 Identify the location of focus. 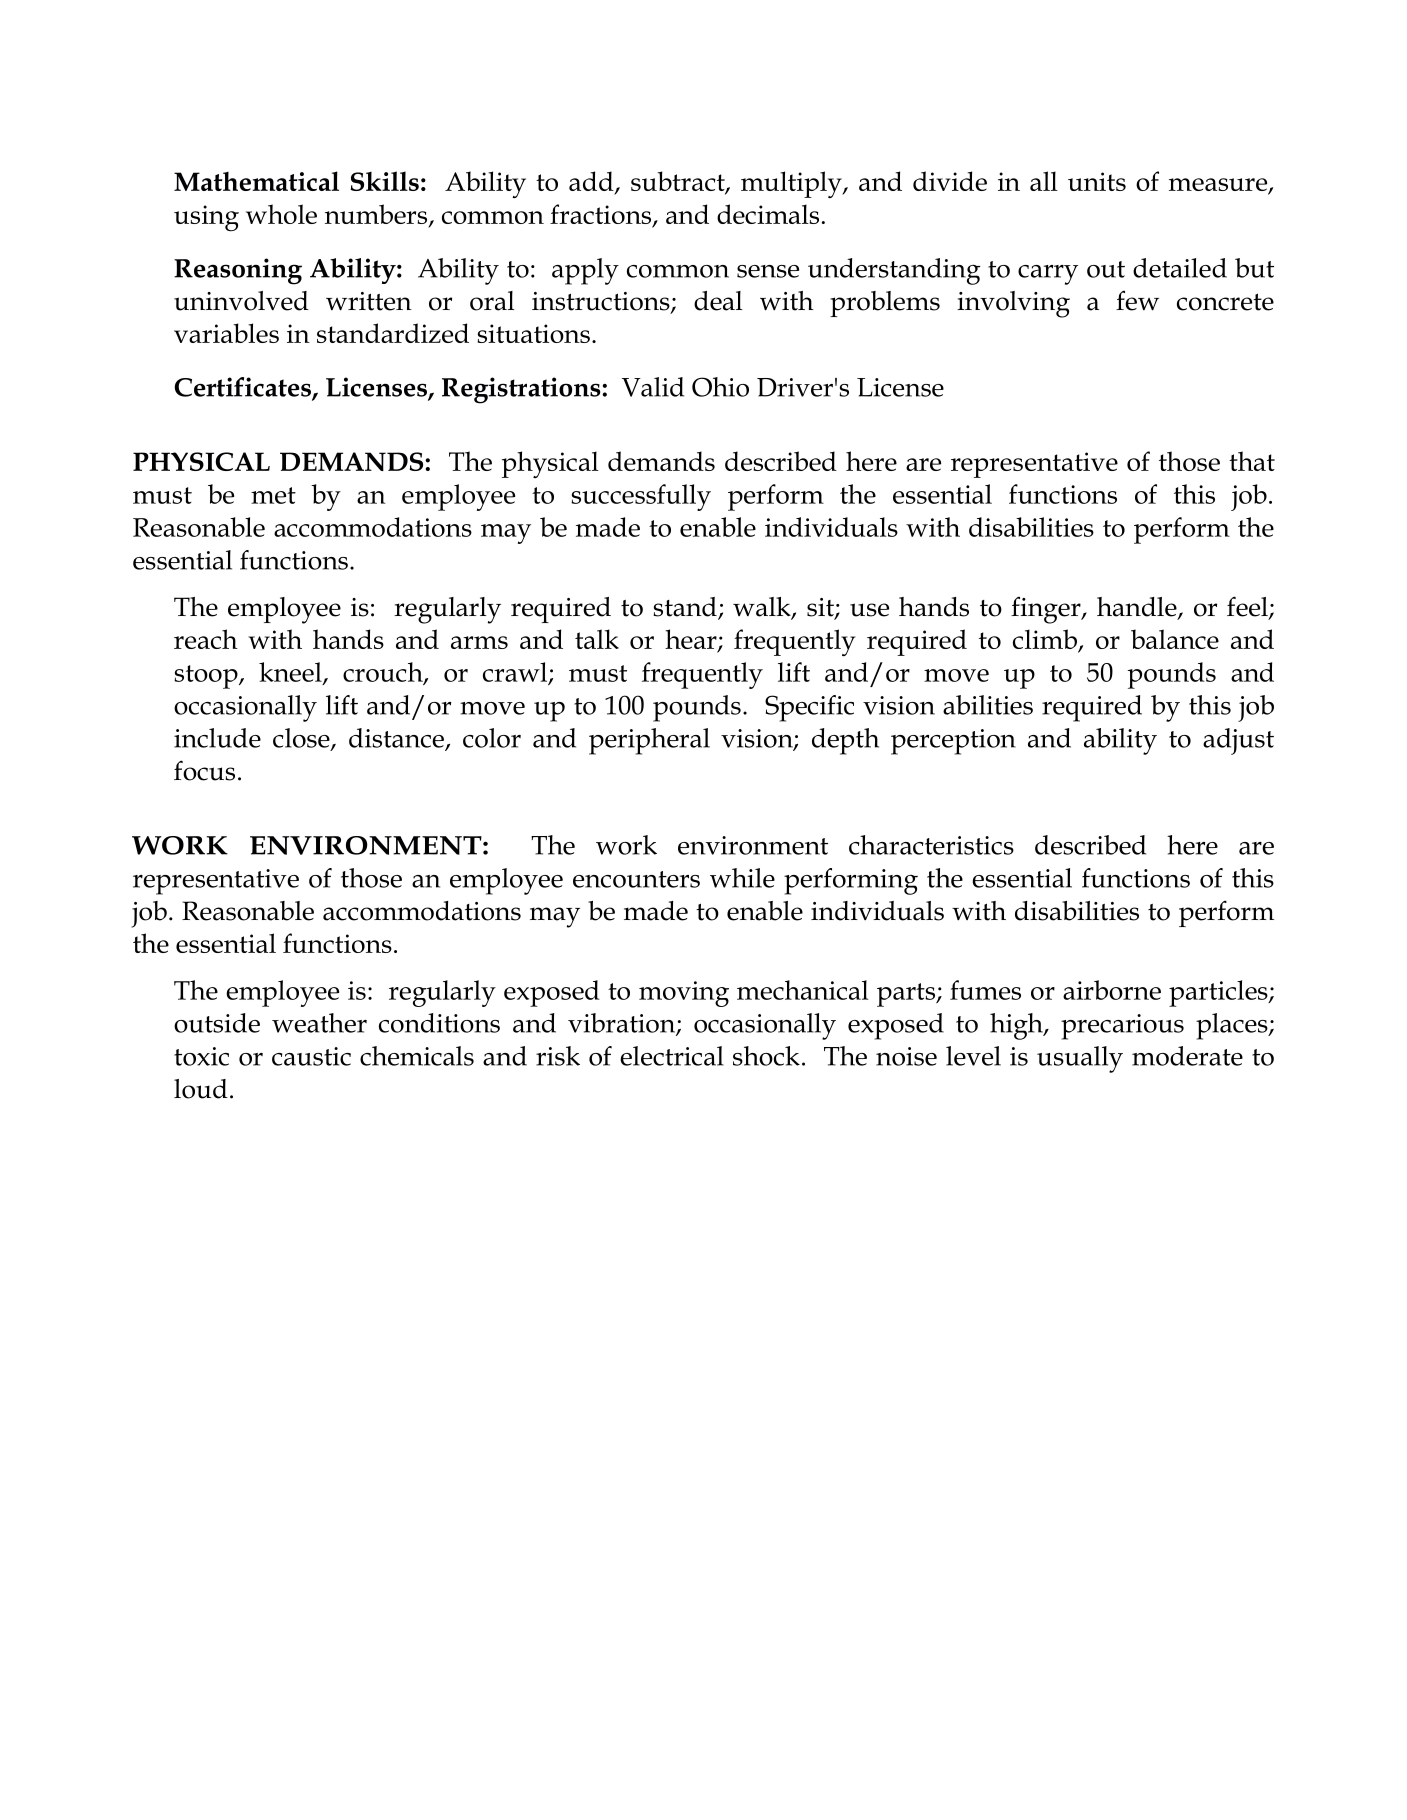
(204, 770).
